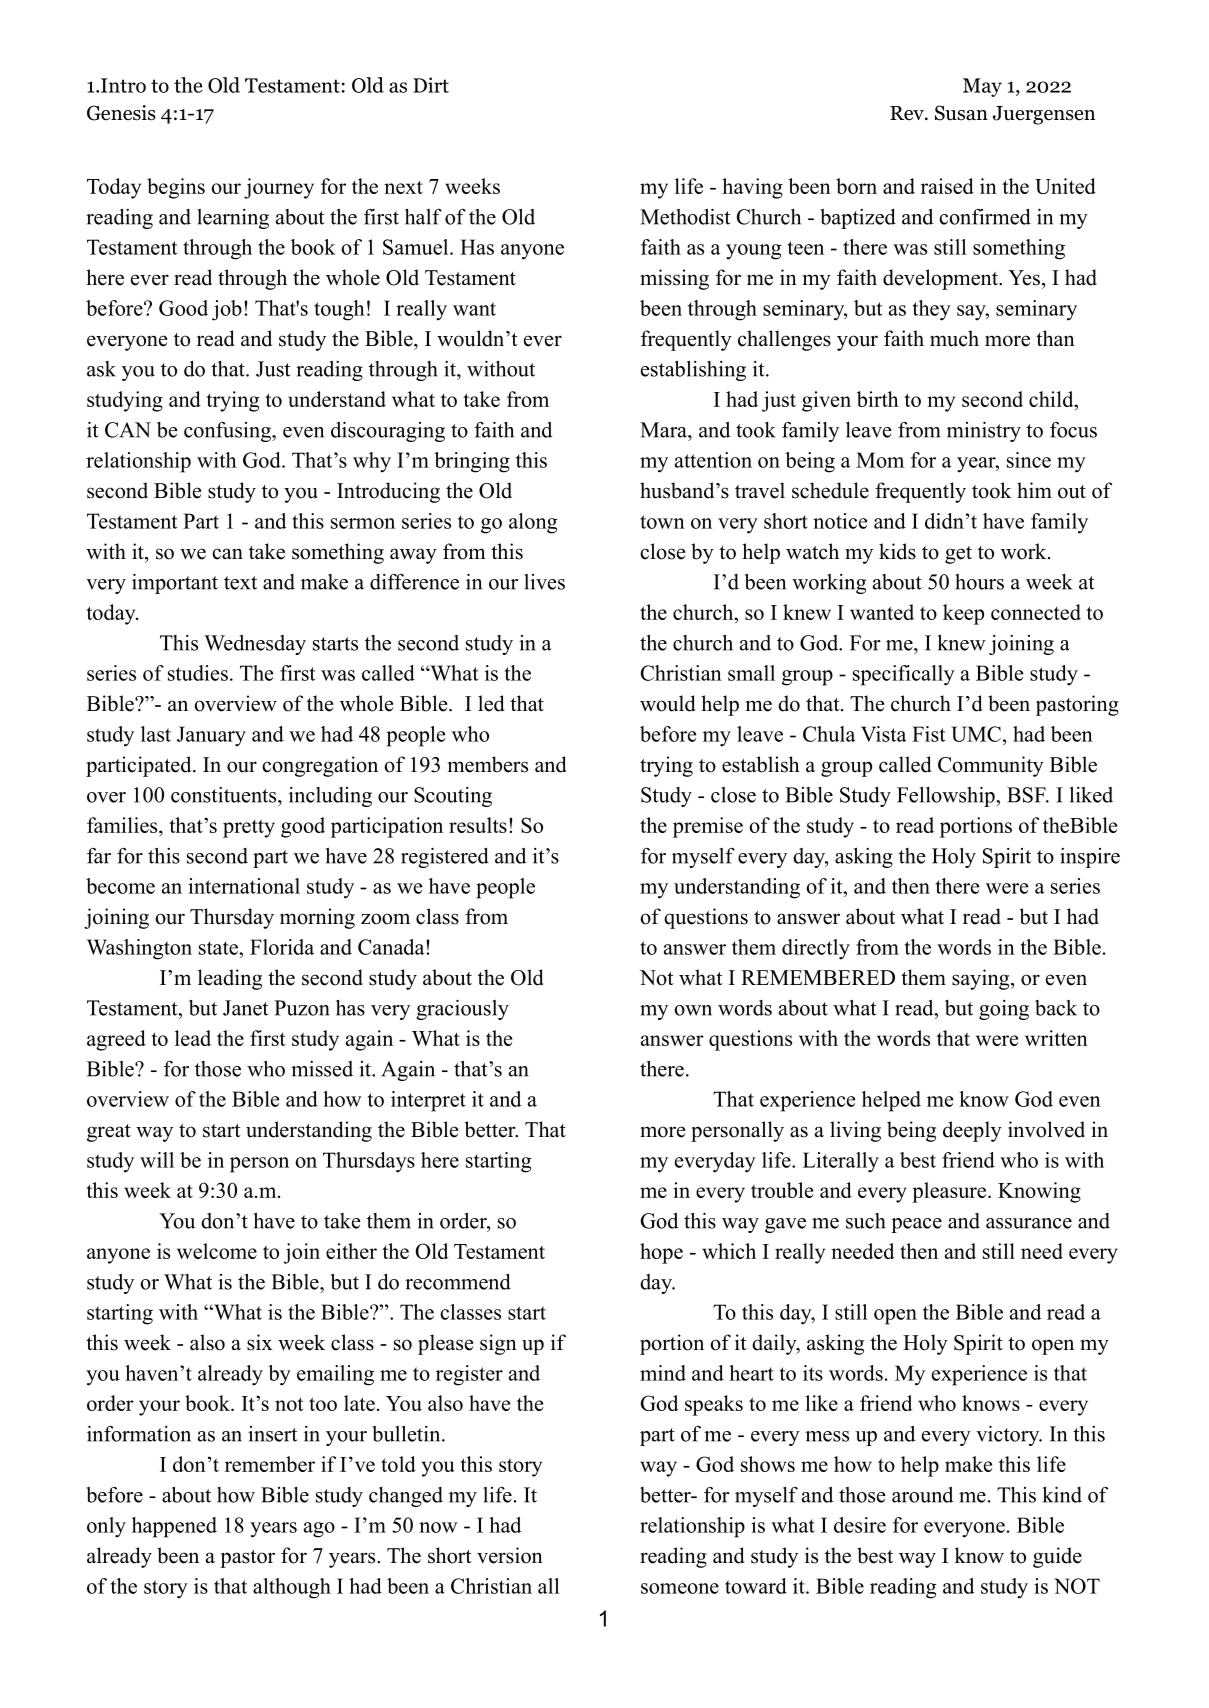 Image resolution: width=1209 pixels, height=1708 pixels. What do you see at coordinates (157, 1160) in the screenshot?
I see `will` at bounding box center [157, 1160].
